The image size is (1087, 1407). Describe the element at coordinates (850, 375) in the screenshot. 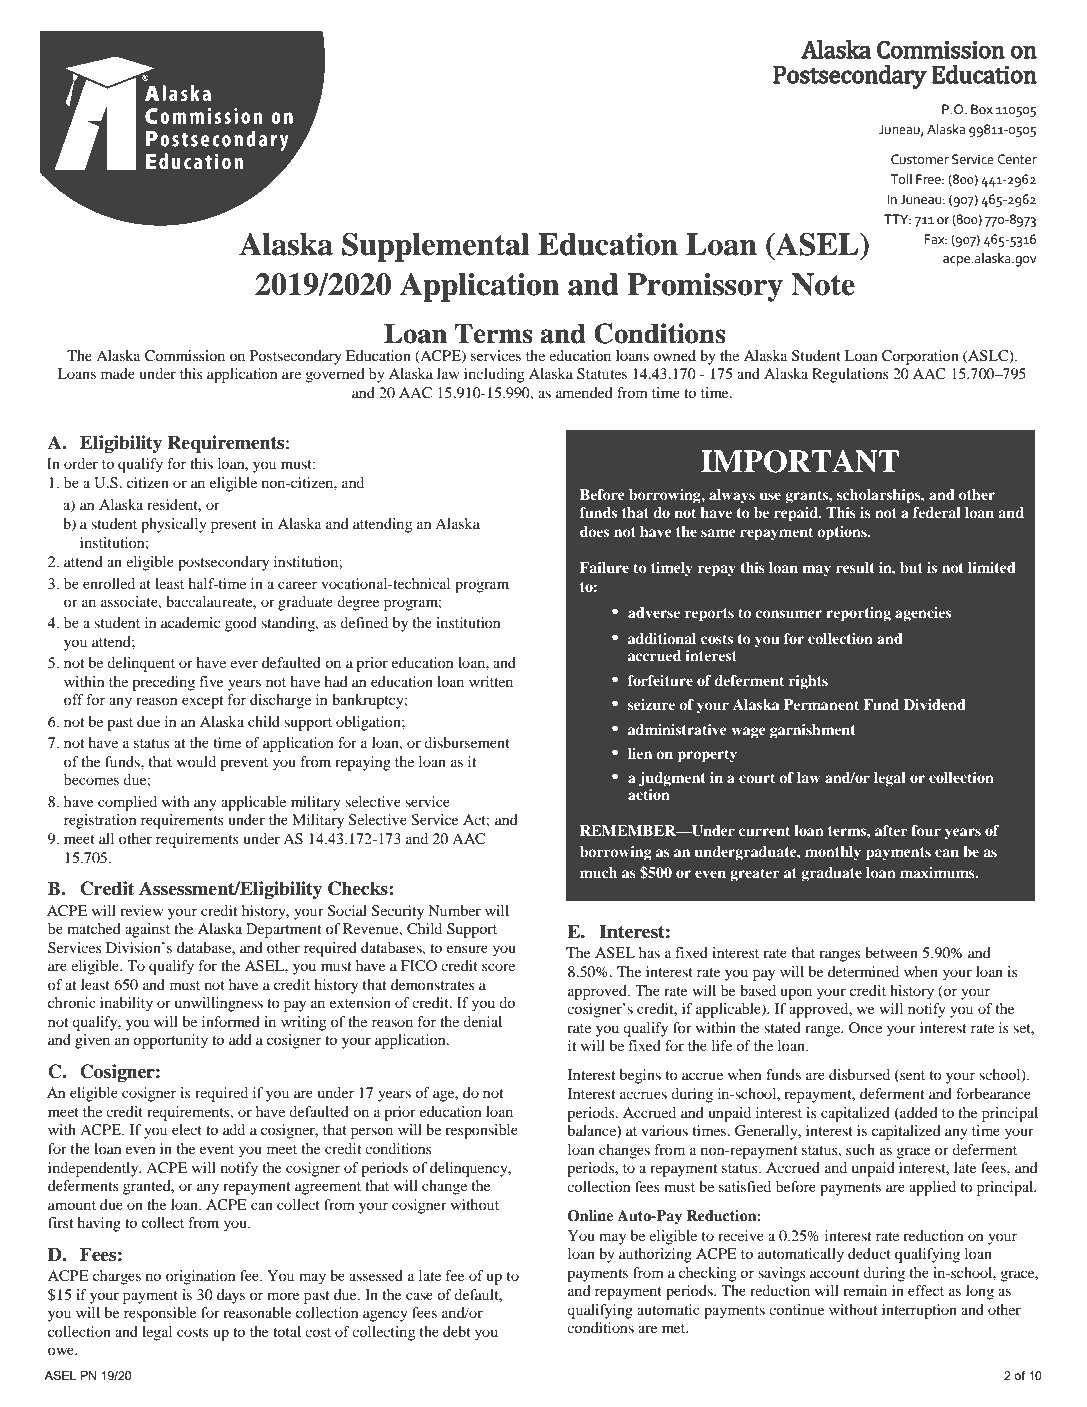

I see `Regulations` at that location.
